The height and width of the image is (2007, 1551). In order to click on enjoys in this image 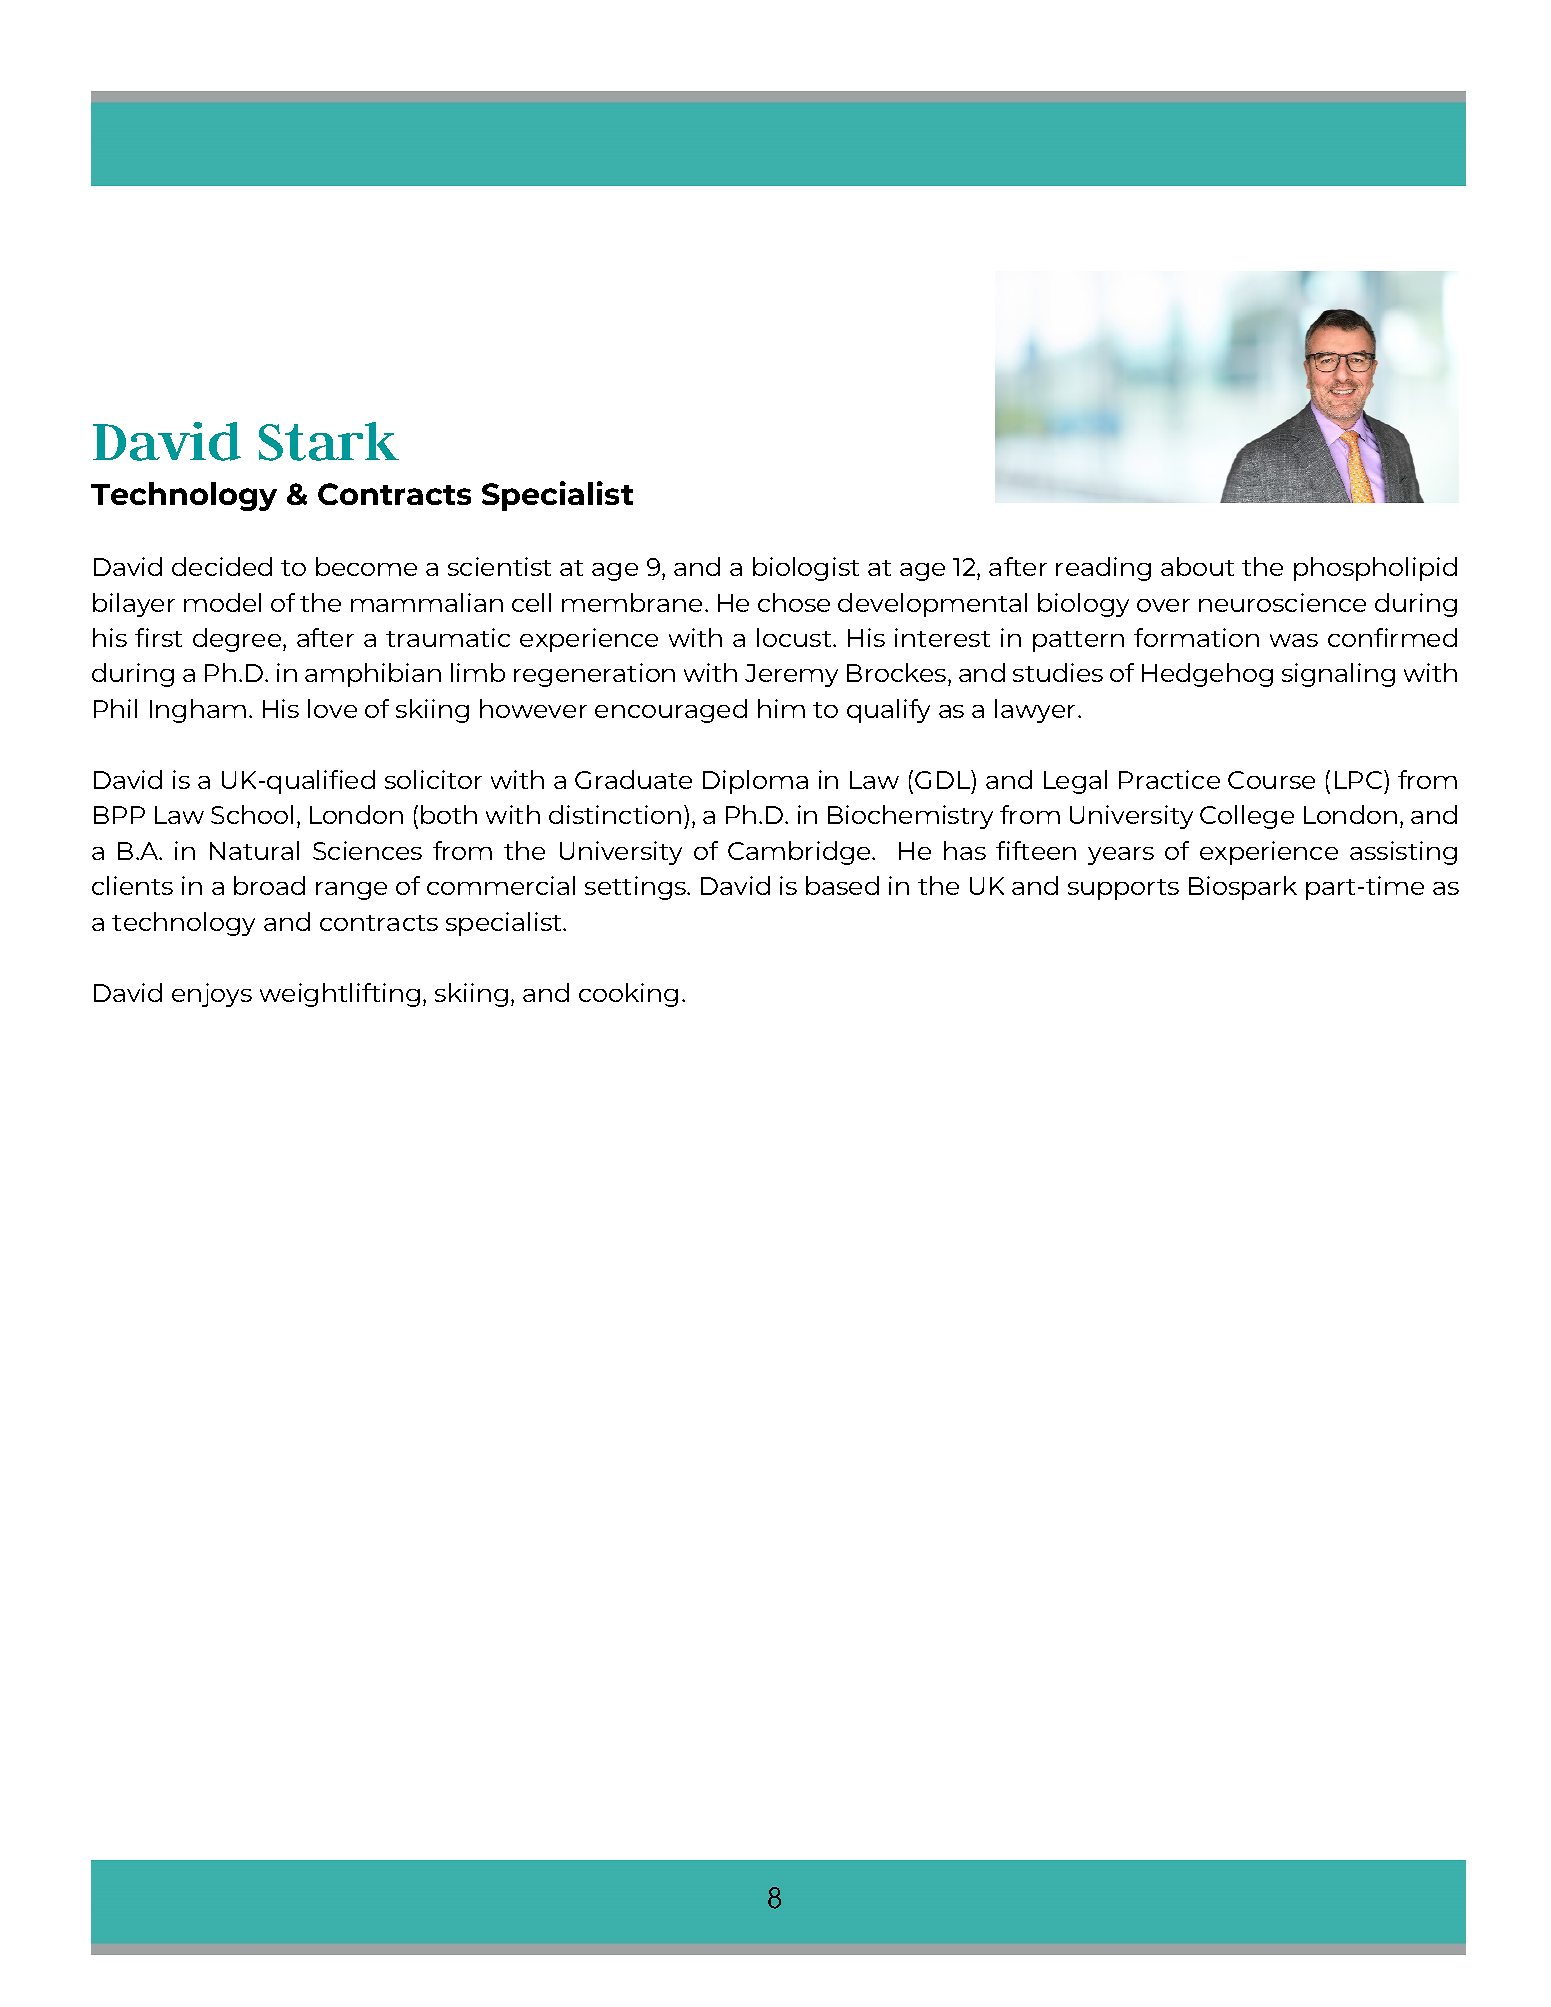, I will do `click(212, 995)`.
